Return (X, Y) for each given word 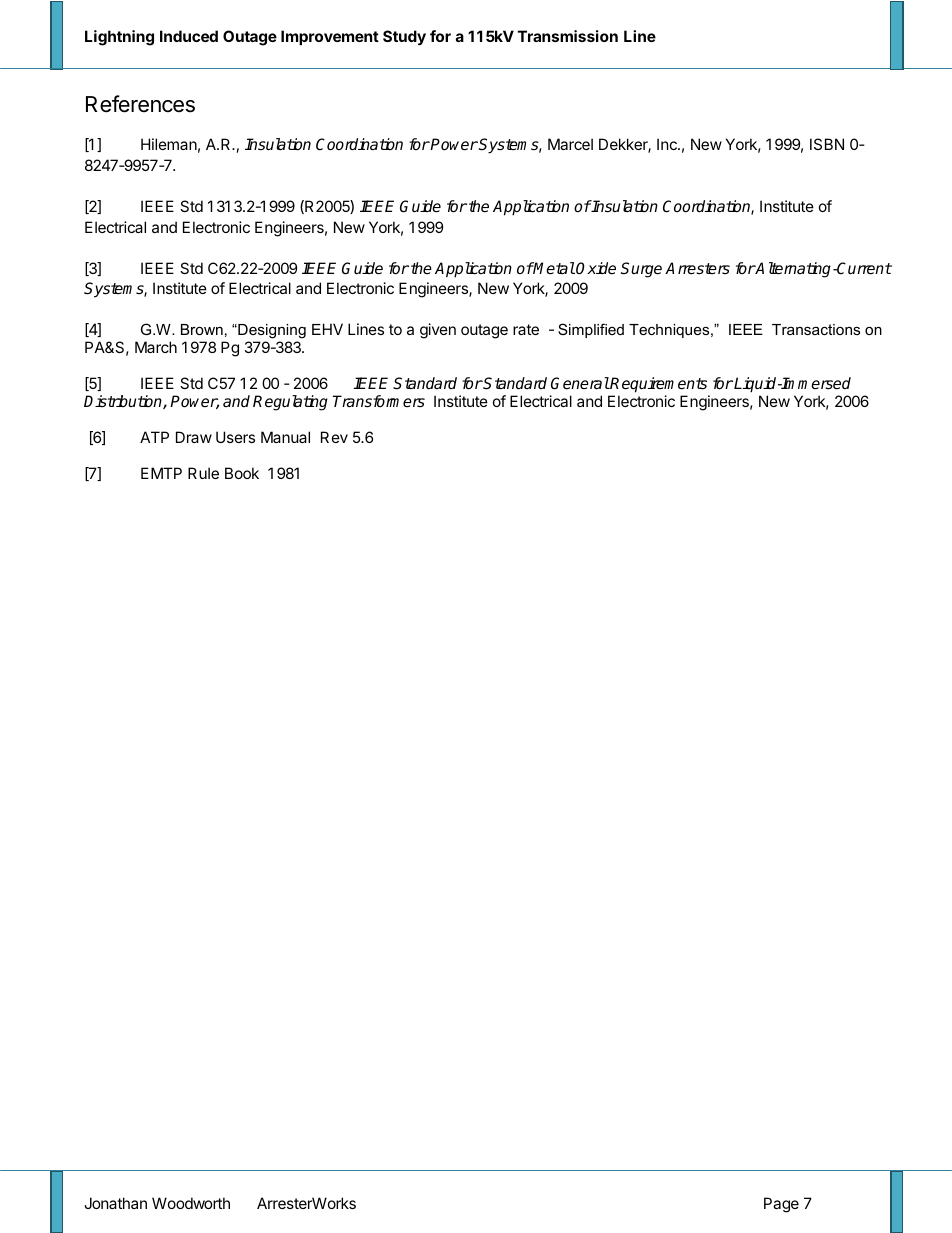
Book (242, 473)
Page (781, 1205)
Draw (194, 437)
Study (404, 37)
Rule (203, 473)
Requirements (658, 385)
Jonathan (115, 1203)
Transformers (379, 401)
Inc (668, 144)
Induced (189, 36)
